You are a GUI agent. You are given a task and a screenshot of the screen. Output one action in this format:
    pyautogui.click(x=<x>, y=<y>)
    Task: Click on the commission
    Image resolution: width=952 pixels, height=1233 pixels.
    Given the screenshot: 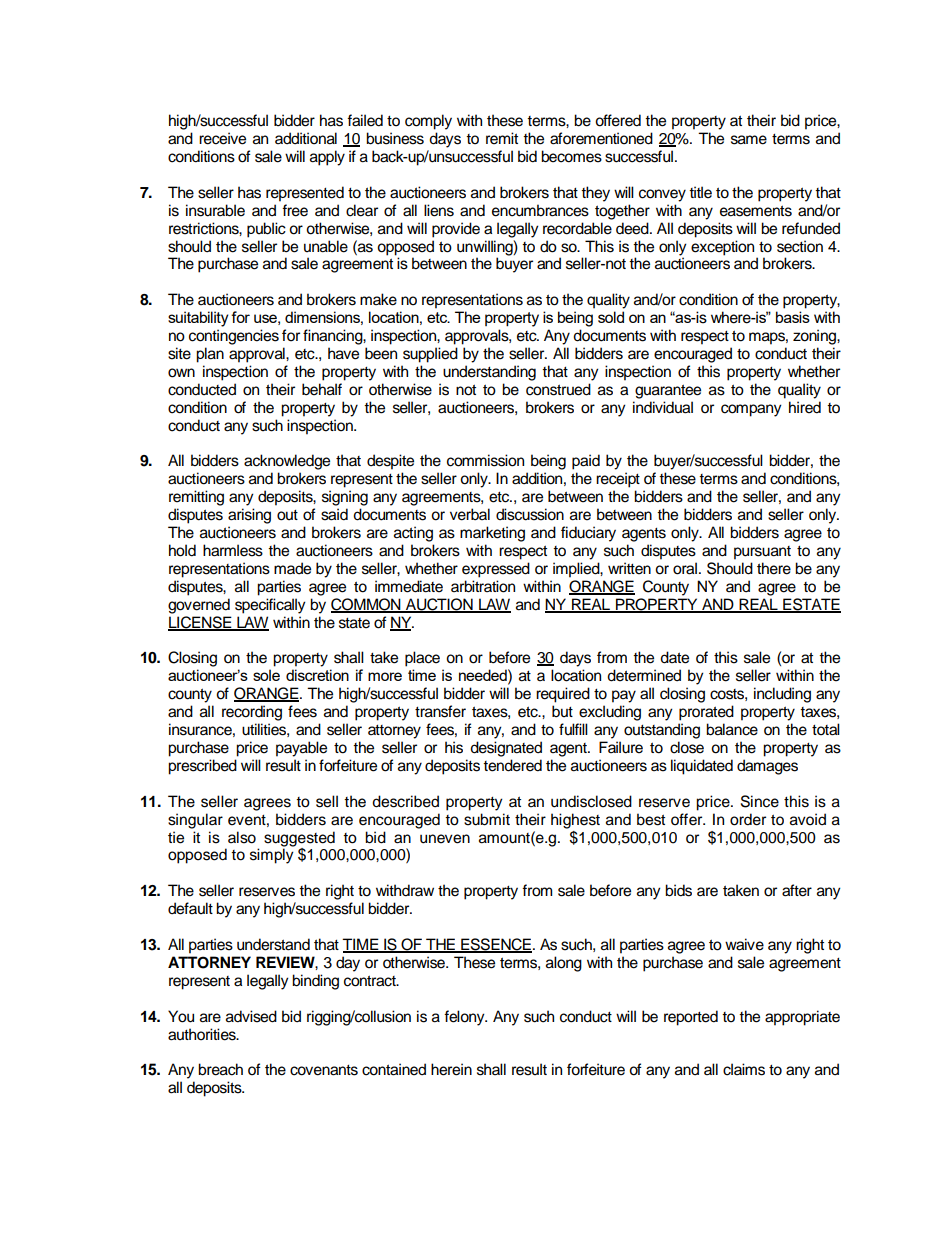 What is the action you would take?
    pyautogui.click(x=485, y=460)
